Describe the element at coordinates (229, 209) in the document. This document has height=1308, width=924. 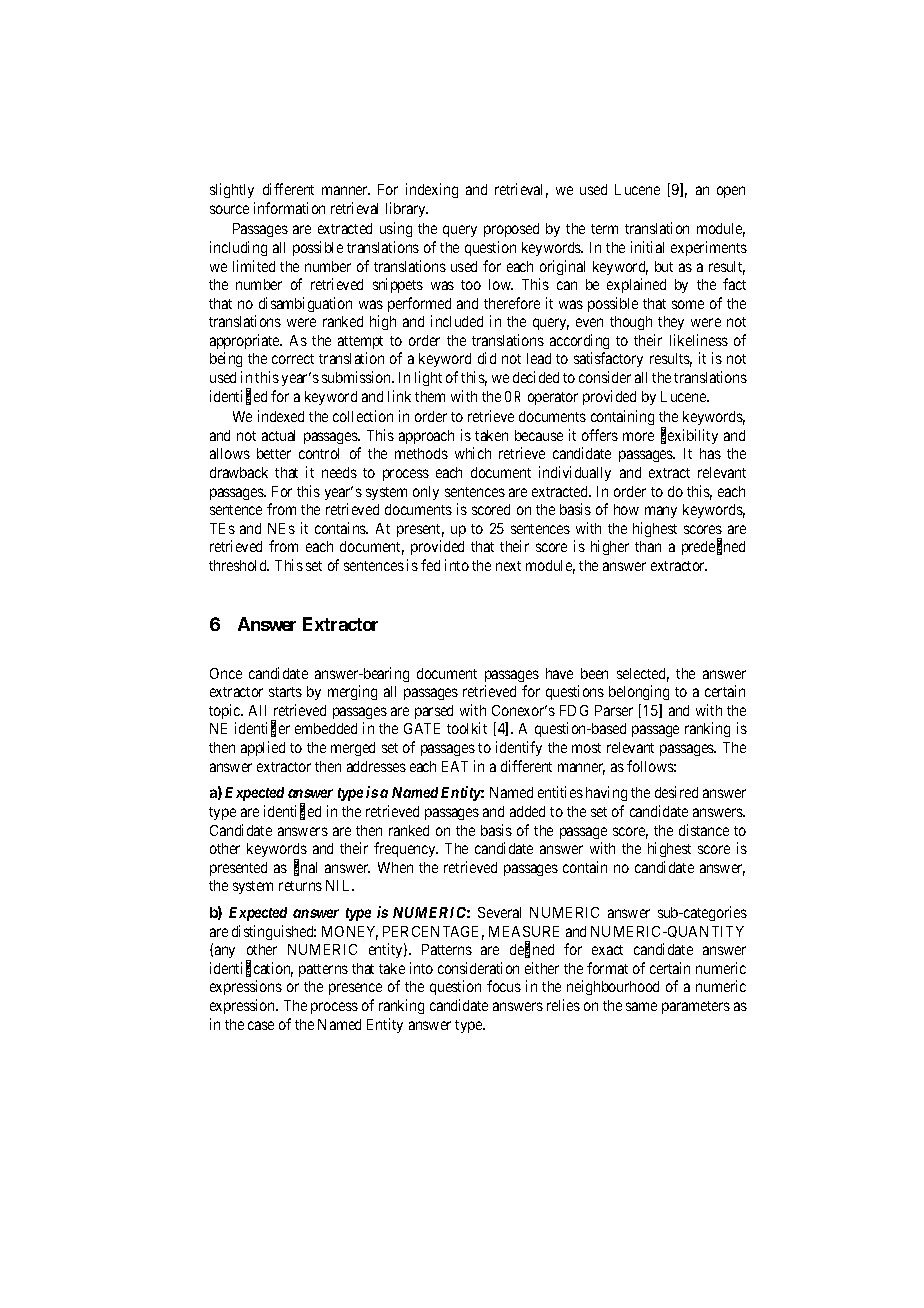
I see `source` at that location.
